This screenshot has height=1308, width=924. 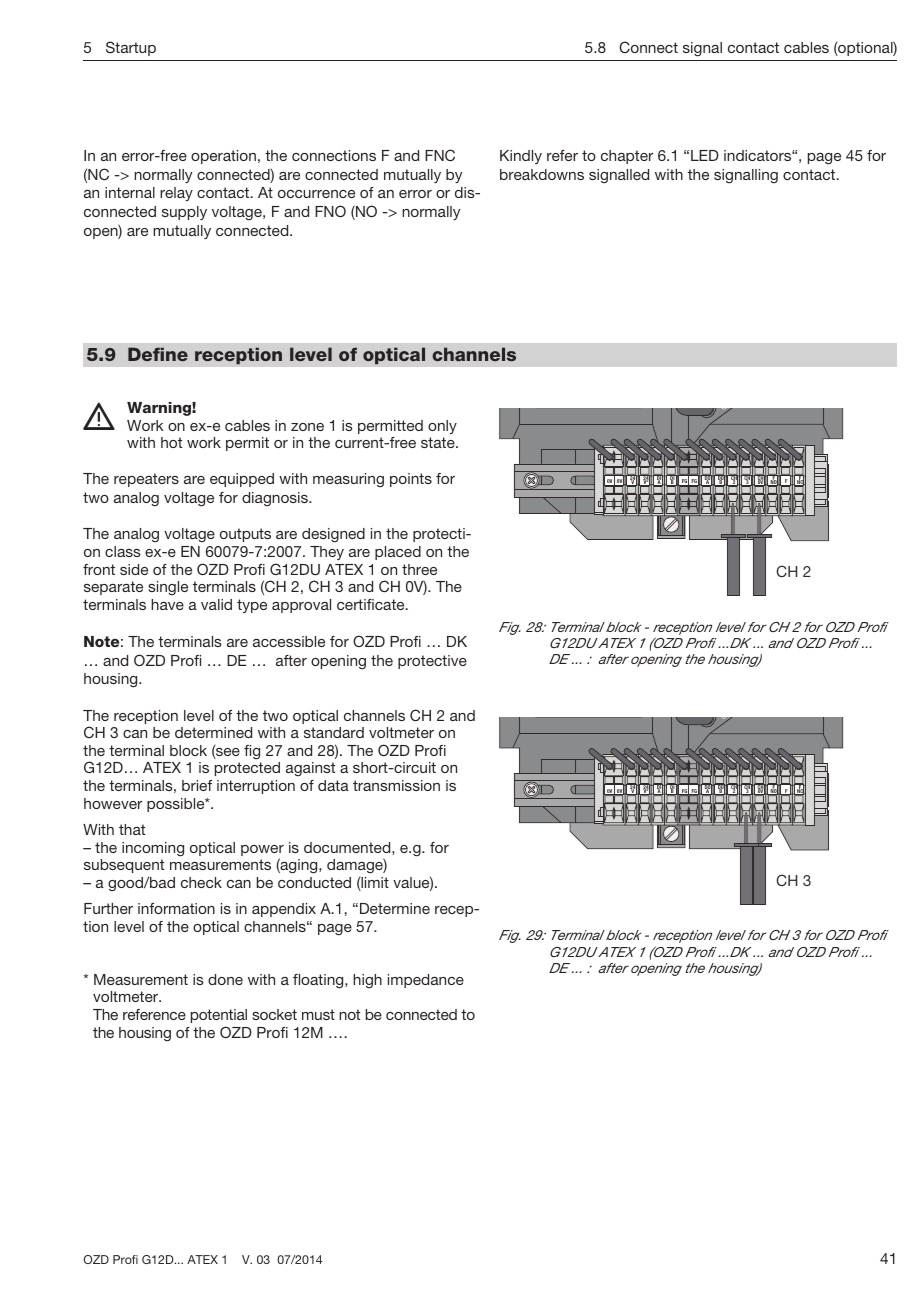 What do you see at coordinates (131, 48) in the screenshot?
I see `Startup` at bounding box center [131, 48].
